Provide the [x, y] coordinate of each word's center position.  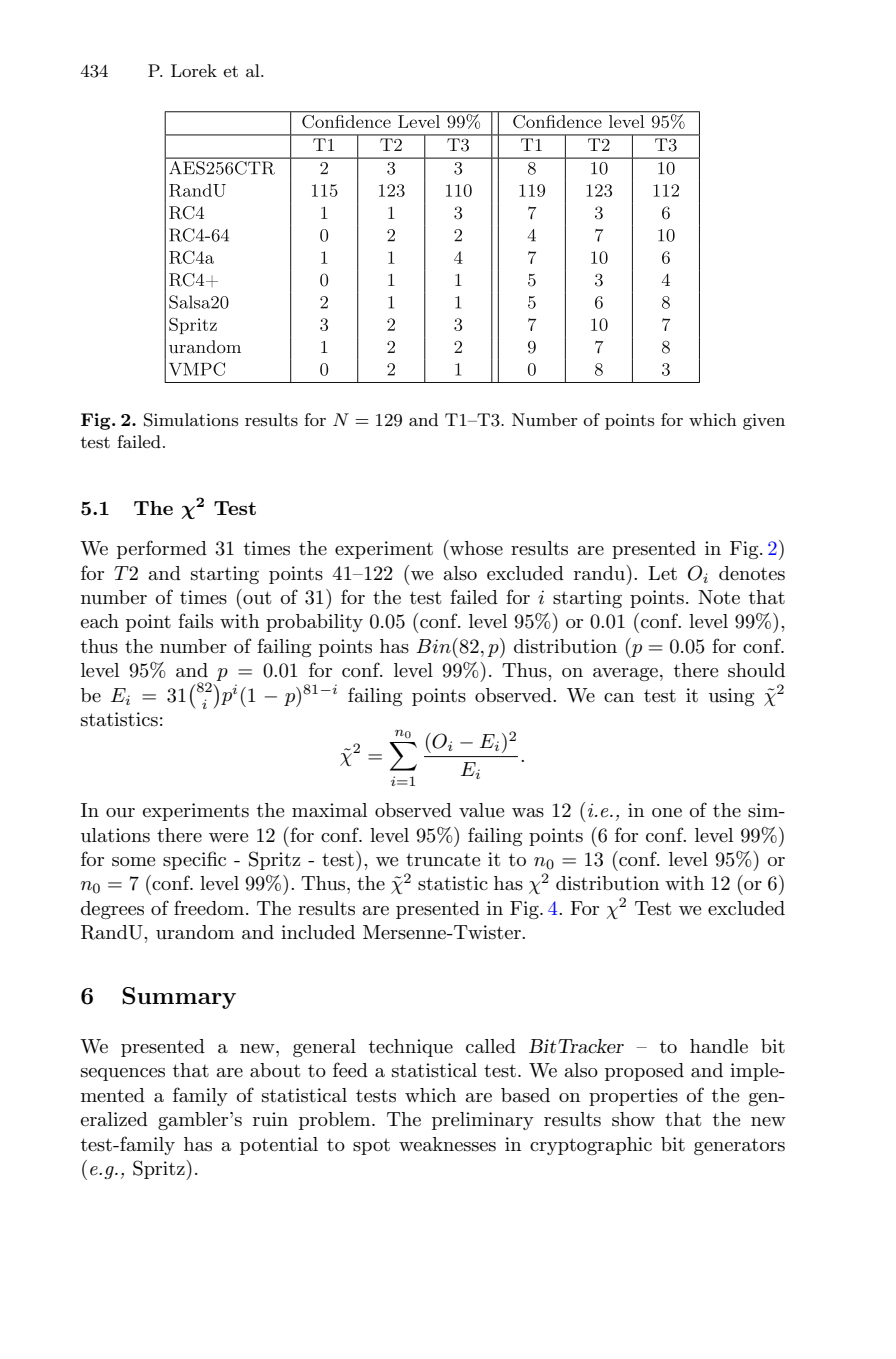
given [764, 422]
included [318, 932]
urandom [195, 932]
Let [662, 573]
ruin [270, 1119]
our [120, 813]
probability [314, 623]
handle [719, 1046]
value [482, 810]
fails [195, 621]
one [667, 813]
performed [162, 549]
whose [475, 548]
